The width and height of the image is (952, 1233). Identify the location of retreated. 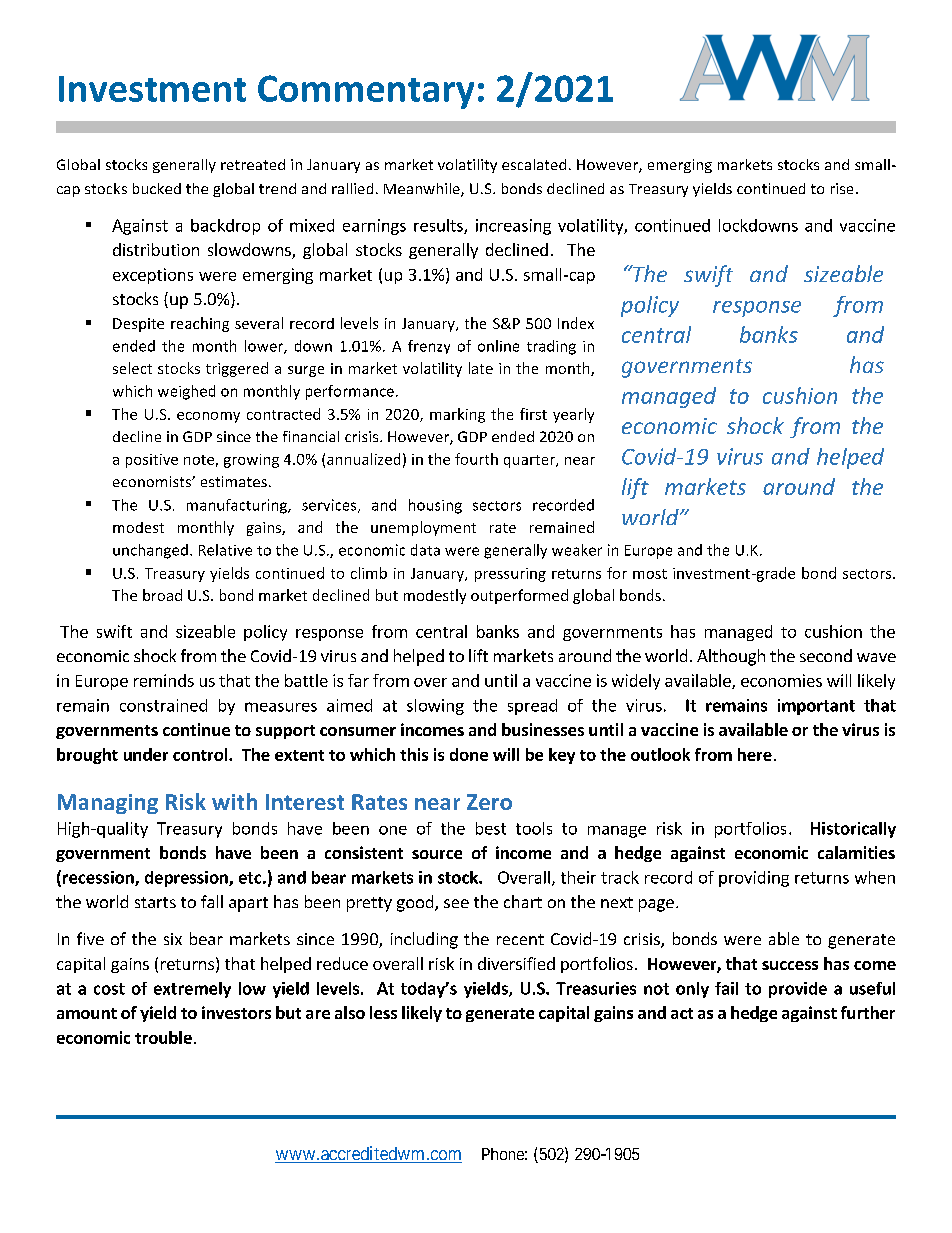
(253, 164).
